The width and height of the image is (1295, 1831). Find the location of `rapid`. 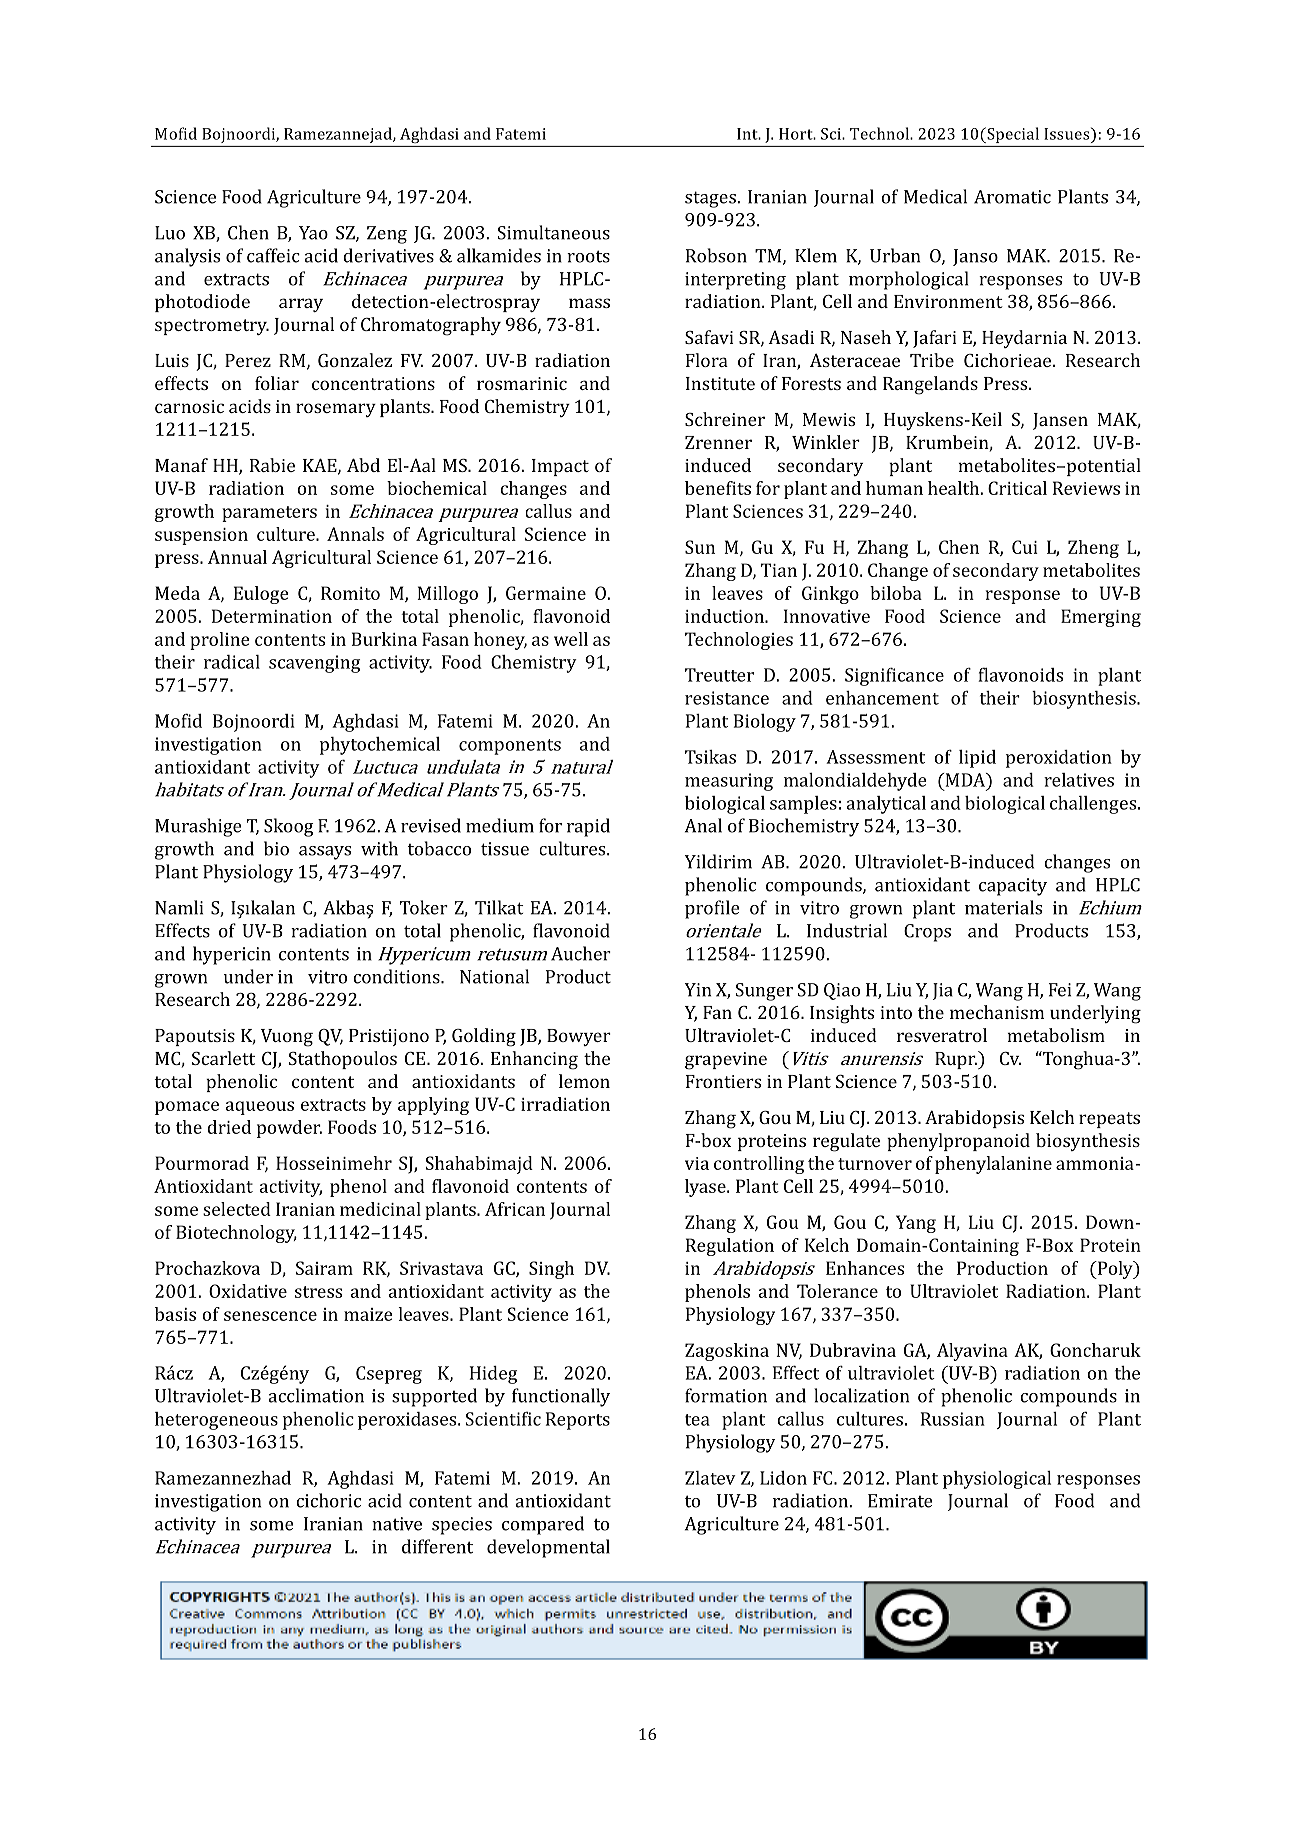

rapid is located at coordinates (588, 827).
